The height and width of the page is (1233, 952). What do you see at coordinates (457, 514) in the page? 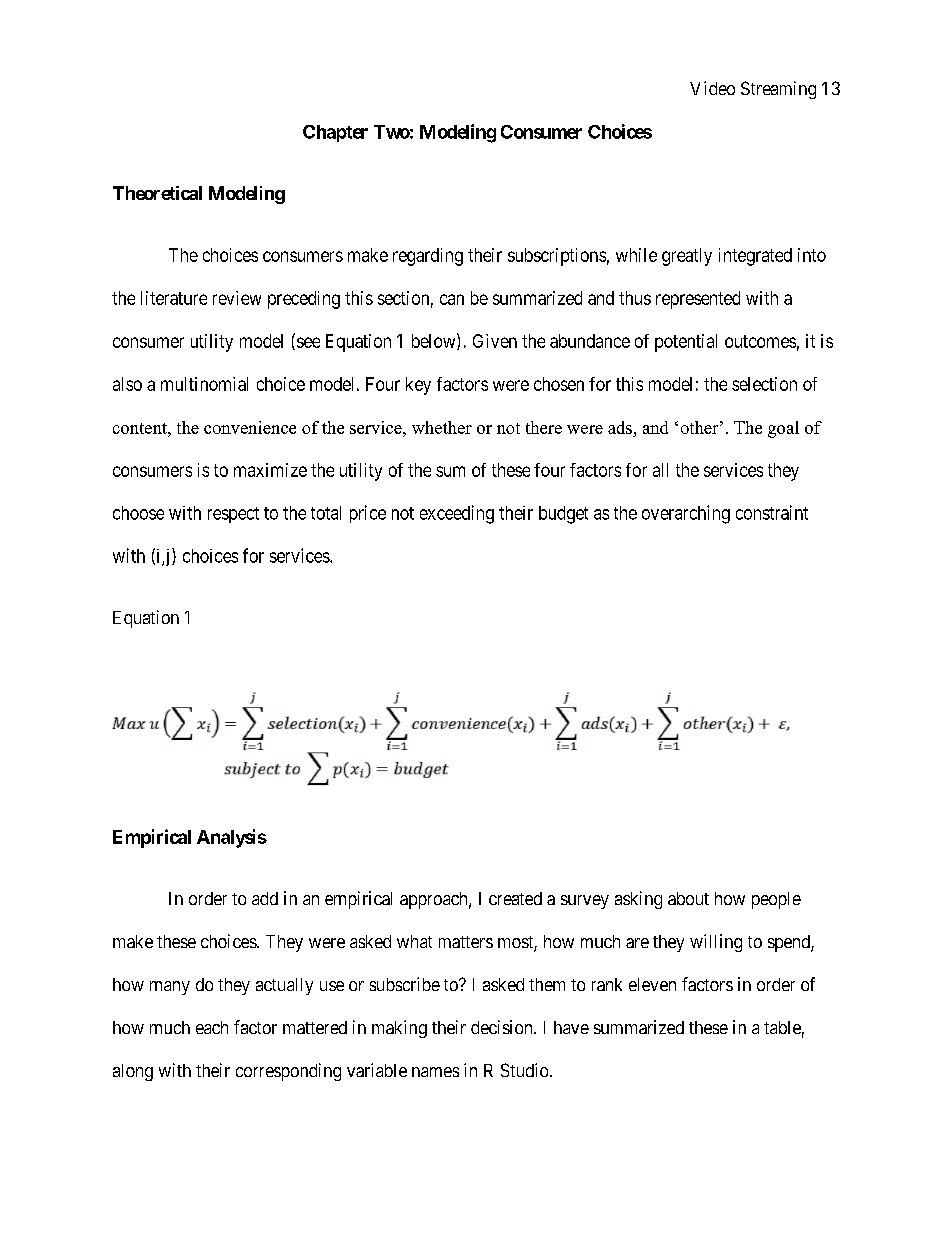
I see `exceeding` at bounding box center [457, 514].
